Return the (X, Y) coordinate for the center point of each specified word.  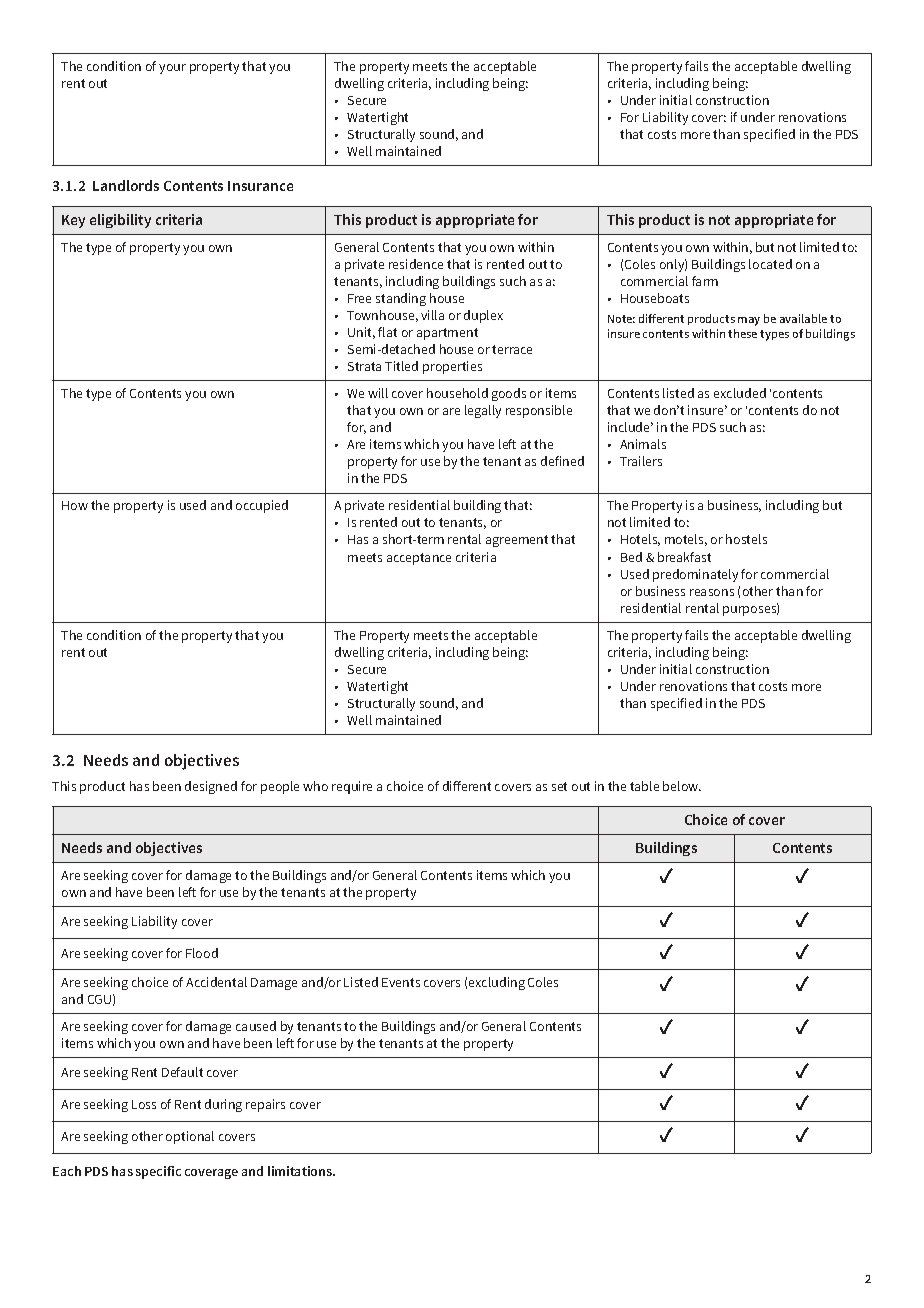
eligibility (120, 221)
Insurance (260, 186)
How (75, 505)
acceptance (419, 559)
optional (190, 1137)
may (749, 321)
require (352, 787)
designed (211, 787)
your (172, 69)
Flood (202, 953)
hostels (746, 539)
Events (401, 982)
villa (432, 315)
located (770, 264)
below (682, 786)
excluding (497, 983)
